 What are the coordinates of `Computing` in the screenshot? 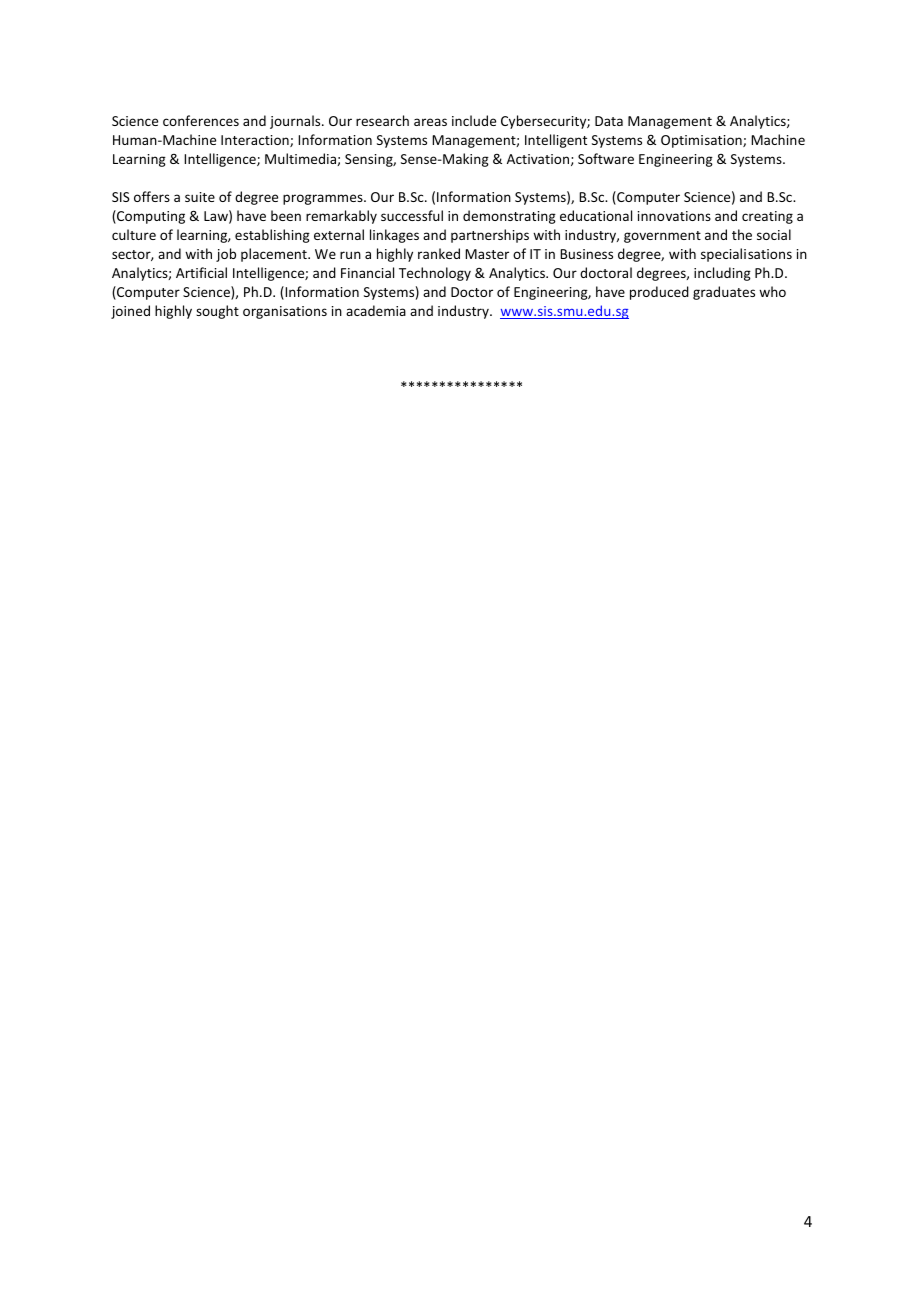 It's located at (150, 217).
